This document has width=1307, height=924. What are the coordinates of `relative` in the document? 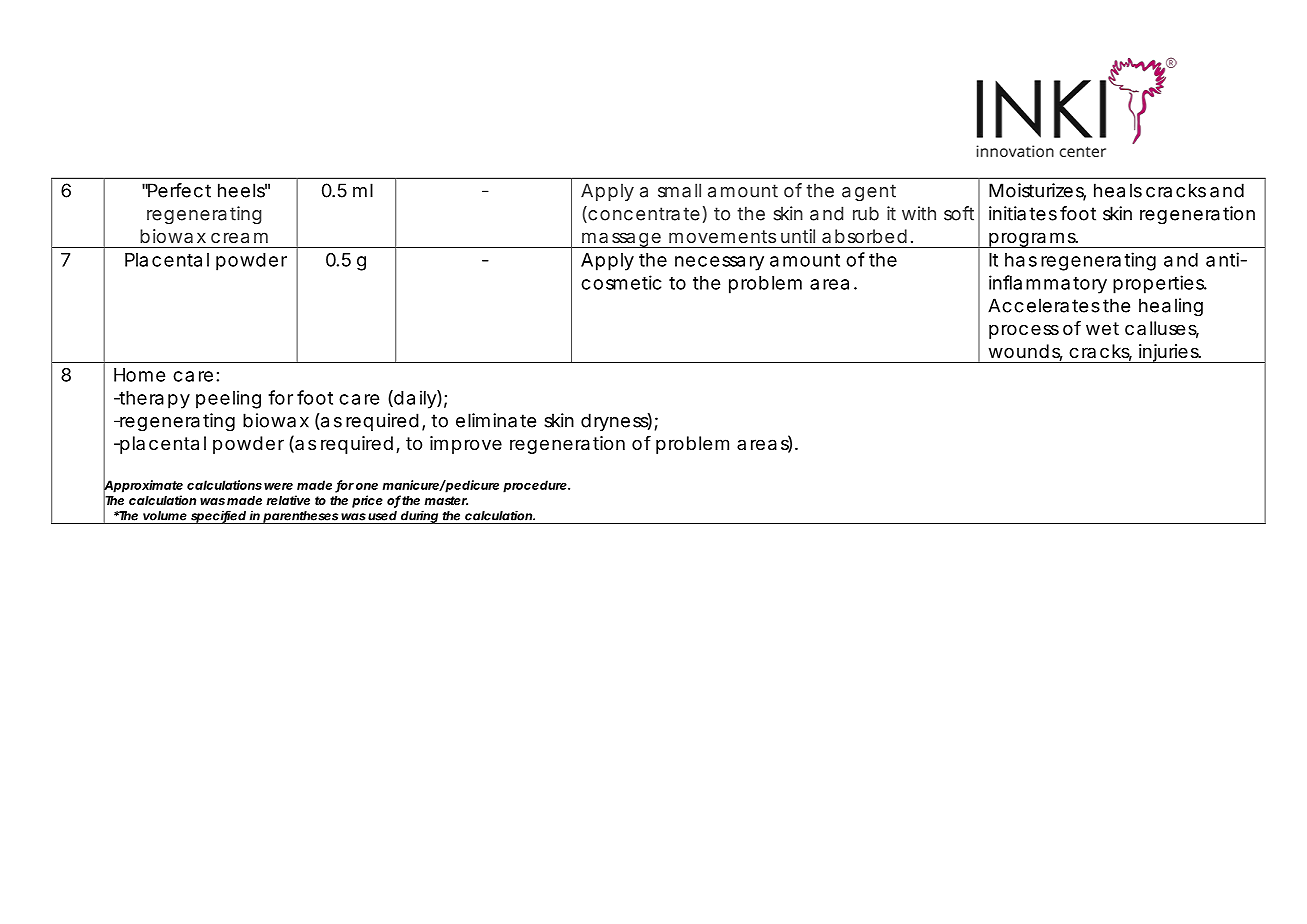 It's located at (288, 500).
